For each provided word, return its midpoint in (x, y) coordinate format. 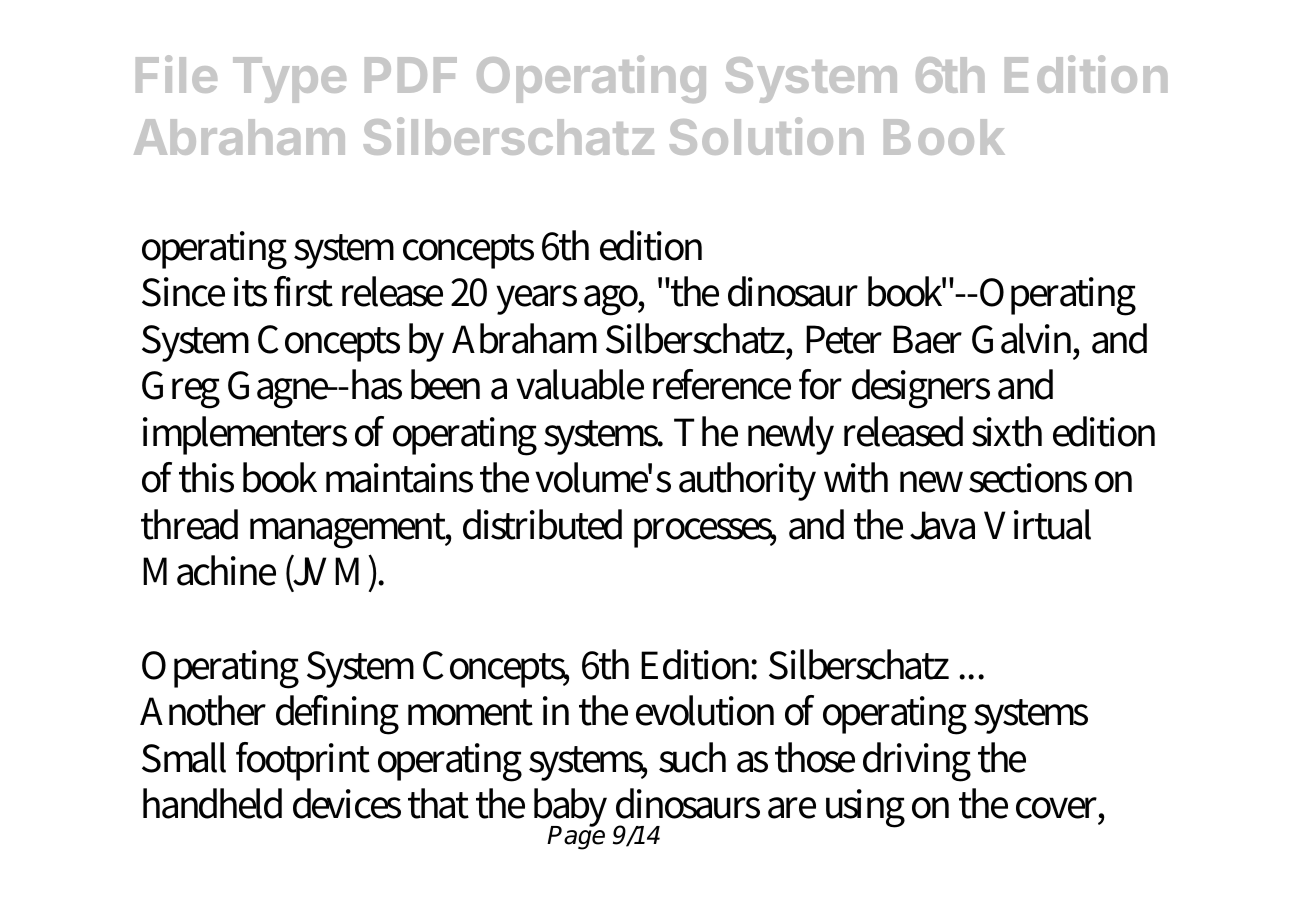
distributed (542, 524)
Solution (766, 136)
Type (289, 80)
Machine (209, 570)
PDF (411, 75)
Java (942, 525)
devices (347, 803)
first (303, 291)
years (536, 300)
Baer (927, 339)
